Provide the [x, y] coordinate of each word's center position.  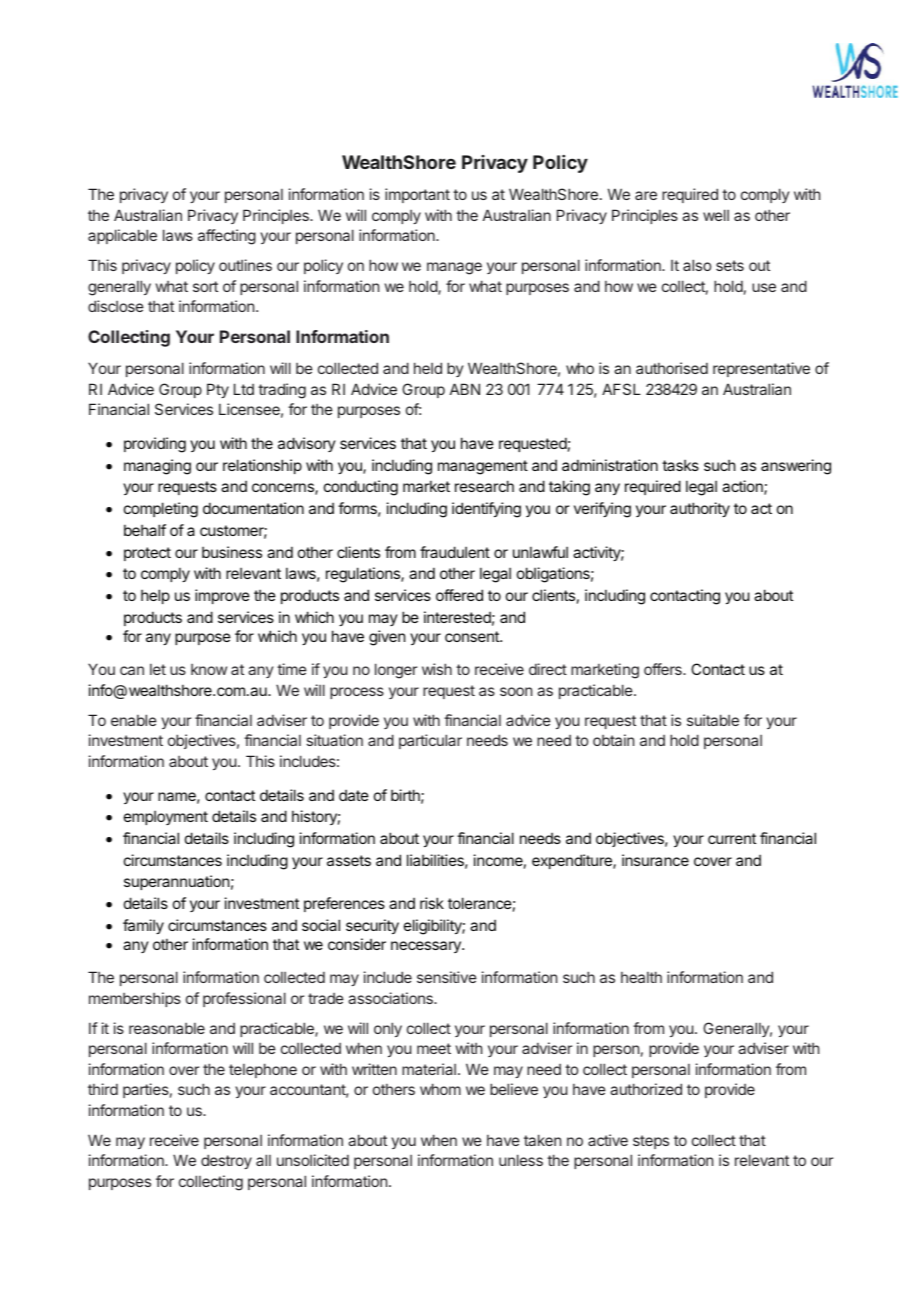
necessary [427, 947]
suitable [713, 720]
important [417, 195]
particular [430, 741]
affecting [227, 237]
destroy [226, 1161]
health [641, 977]
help [155, 596]
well [716, 215]
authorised [672, 368]
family [143, 926]
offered [459, 595]
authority [700, 509]
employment [166, 817]
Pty [218, 390]
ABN [465, 389]
